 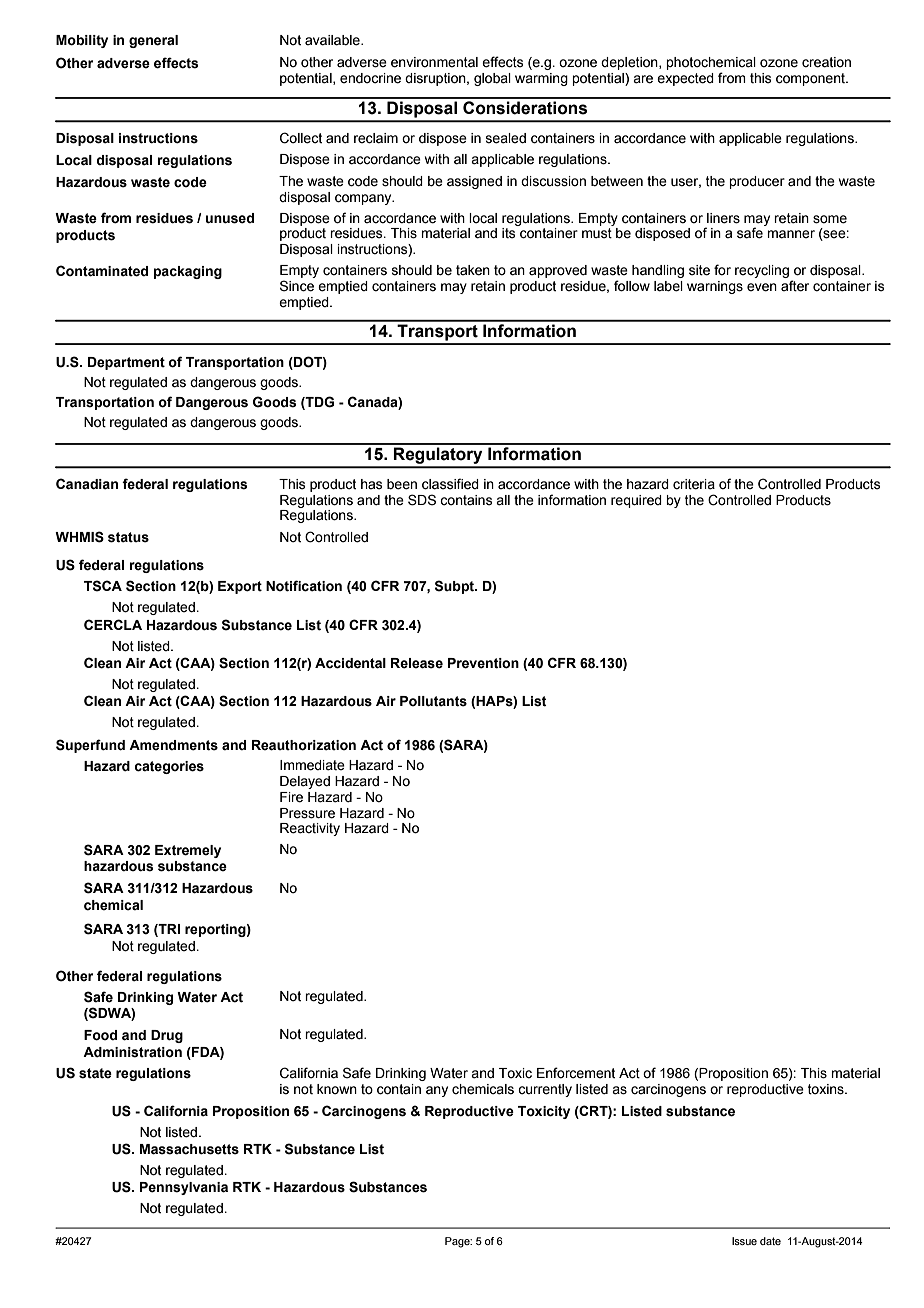 I want to click on Release, so click(x=417, y=663).
